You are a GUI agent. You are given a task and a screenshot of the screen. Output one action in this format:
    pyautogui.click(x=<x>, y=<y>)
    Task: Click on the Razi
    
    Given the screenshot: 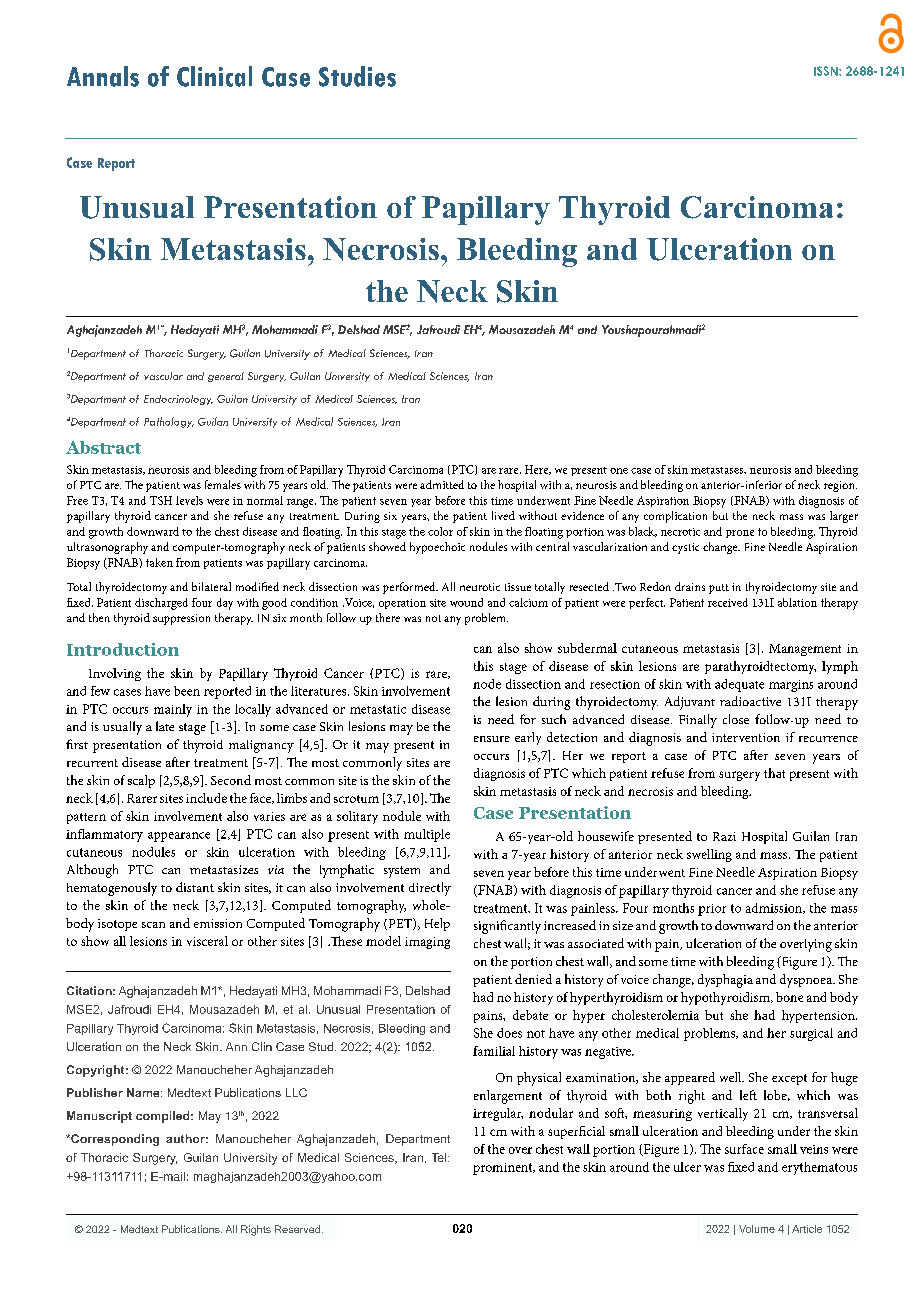 What is the action you would take?
    pyautogui.click(x=724, y=836)
